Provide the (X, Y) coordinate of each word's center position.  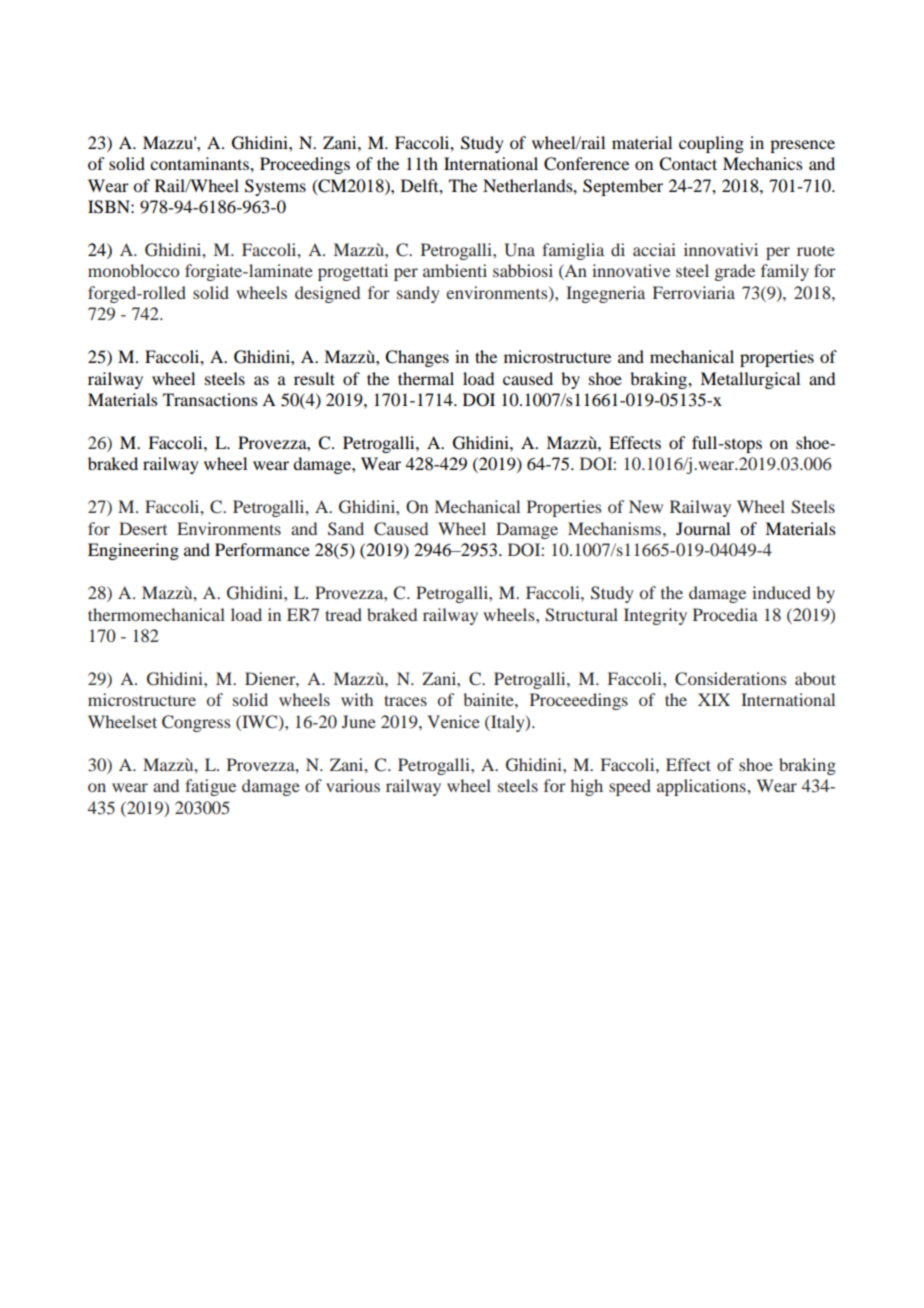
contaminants (200, 163)
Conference (586, 164)
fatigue (210, 787)
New (646, 506)
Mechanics (763, 163)
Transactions (210, 399)
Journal (703, 528)
